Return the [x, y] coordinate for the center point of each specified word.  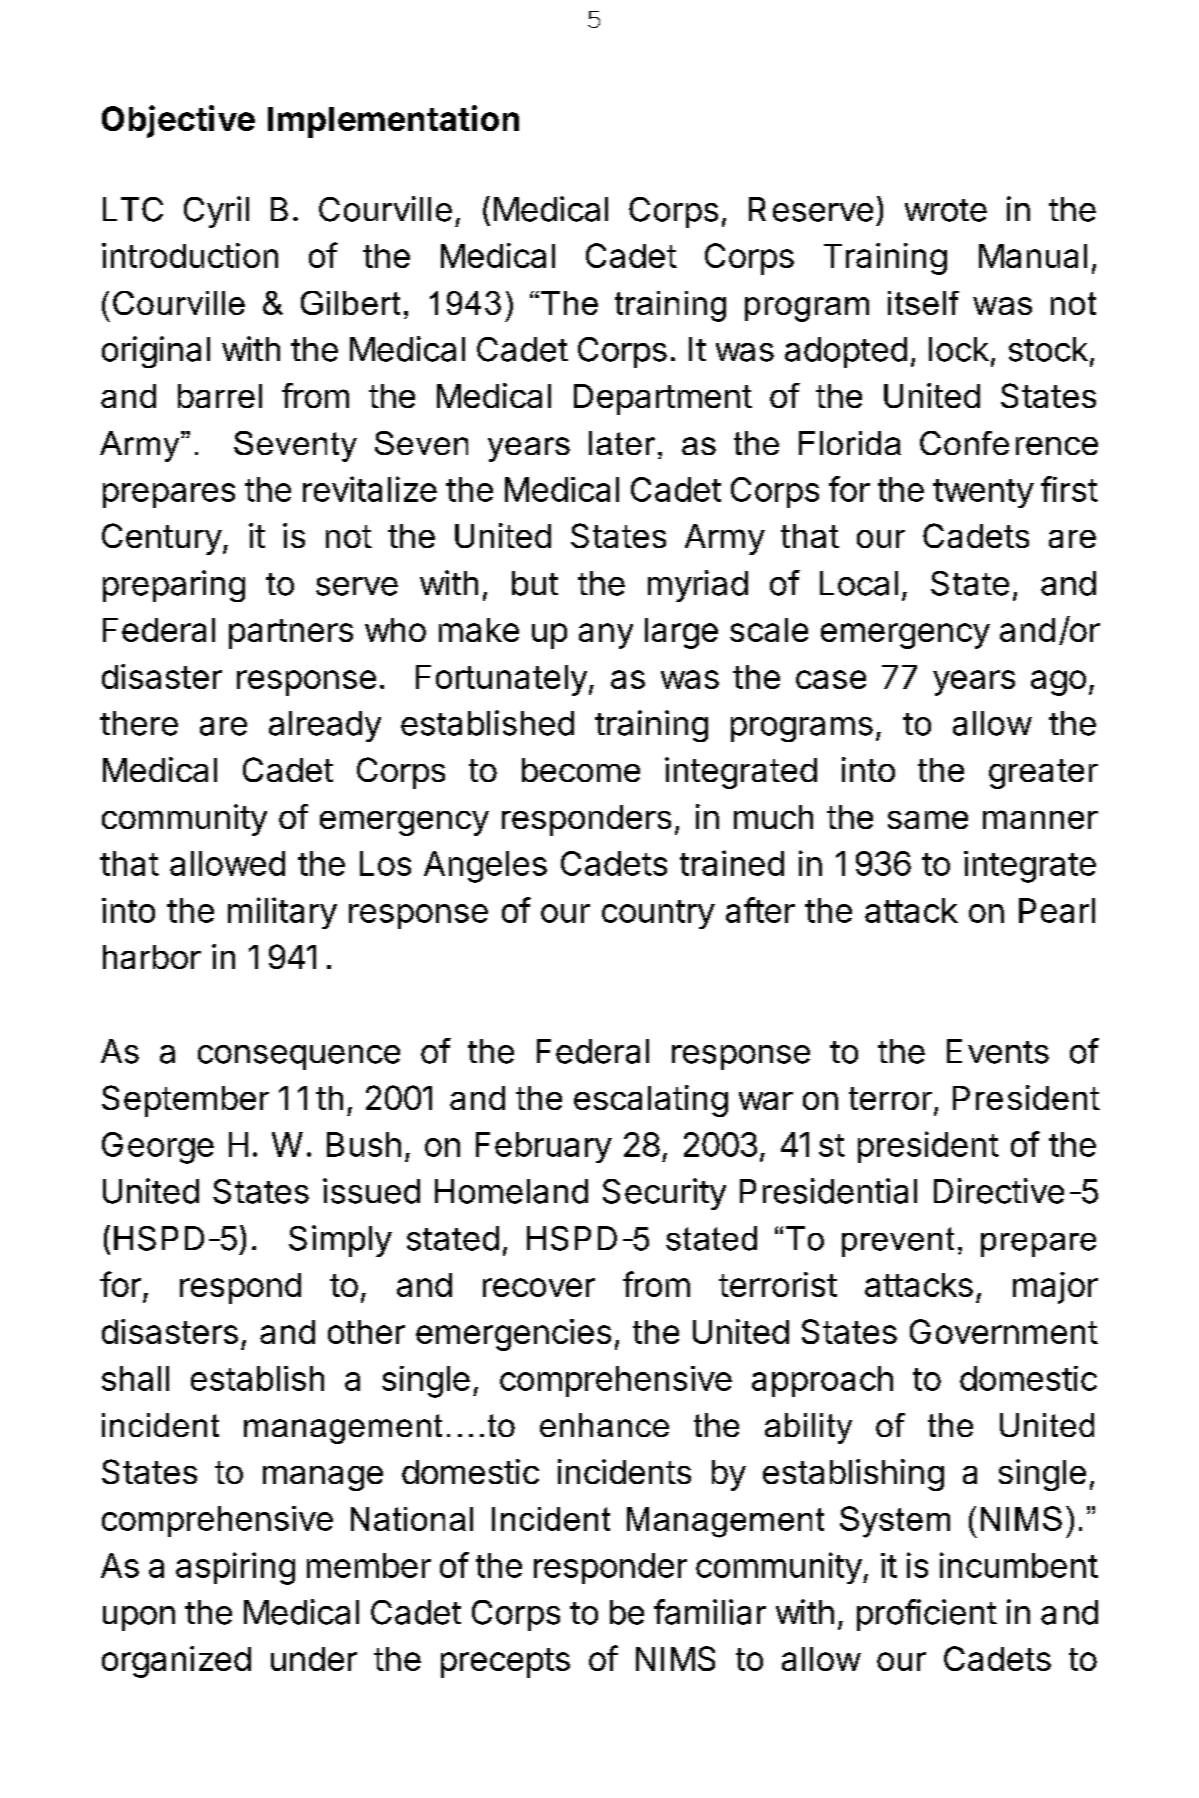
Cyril [216, 212]
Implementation [393, 121]
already [325, 726]
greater [1043, 774]
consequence [299, 1057]
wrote [946, 210]
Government [1004, 1331]
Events [998, 1051]
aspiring [235, 1568]
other [366, 1332]
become [581, 770]
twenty [983, 493]
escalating [651, 1101]
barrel [220, 396]
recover [539, 1287]
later [622, 443]
